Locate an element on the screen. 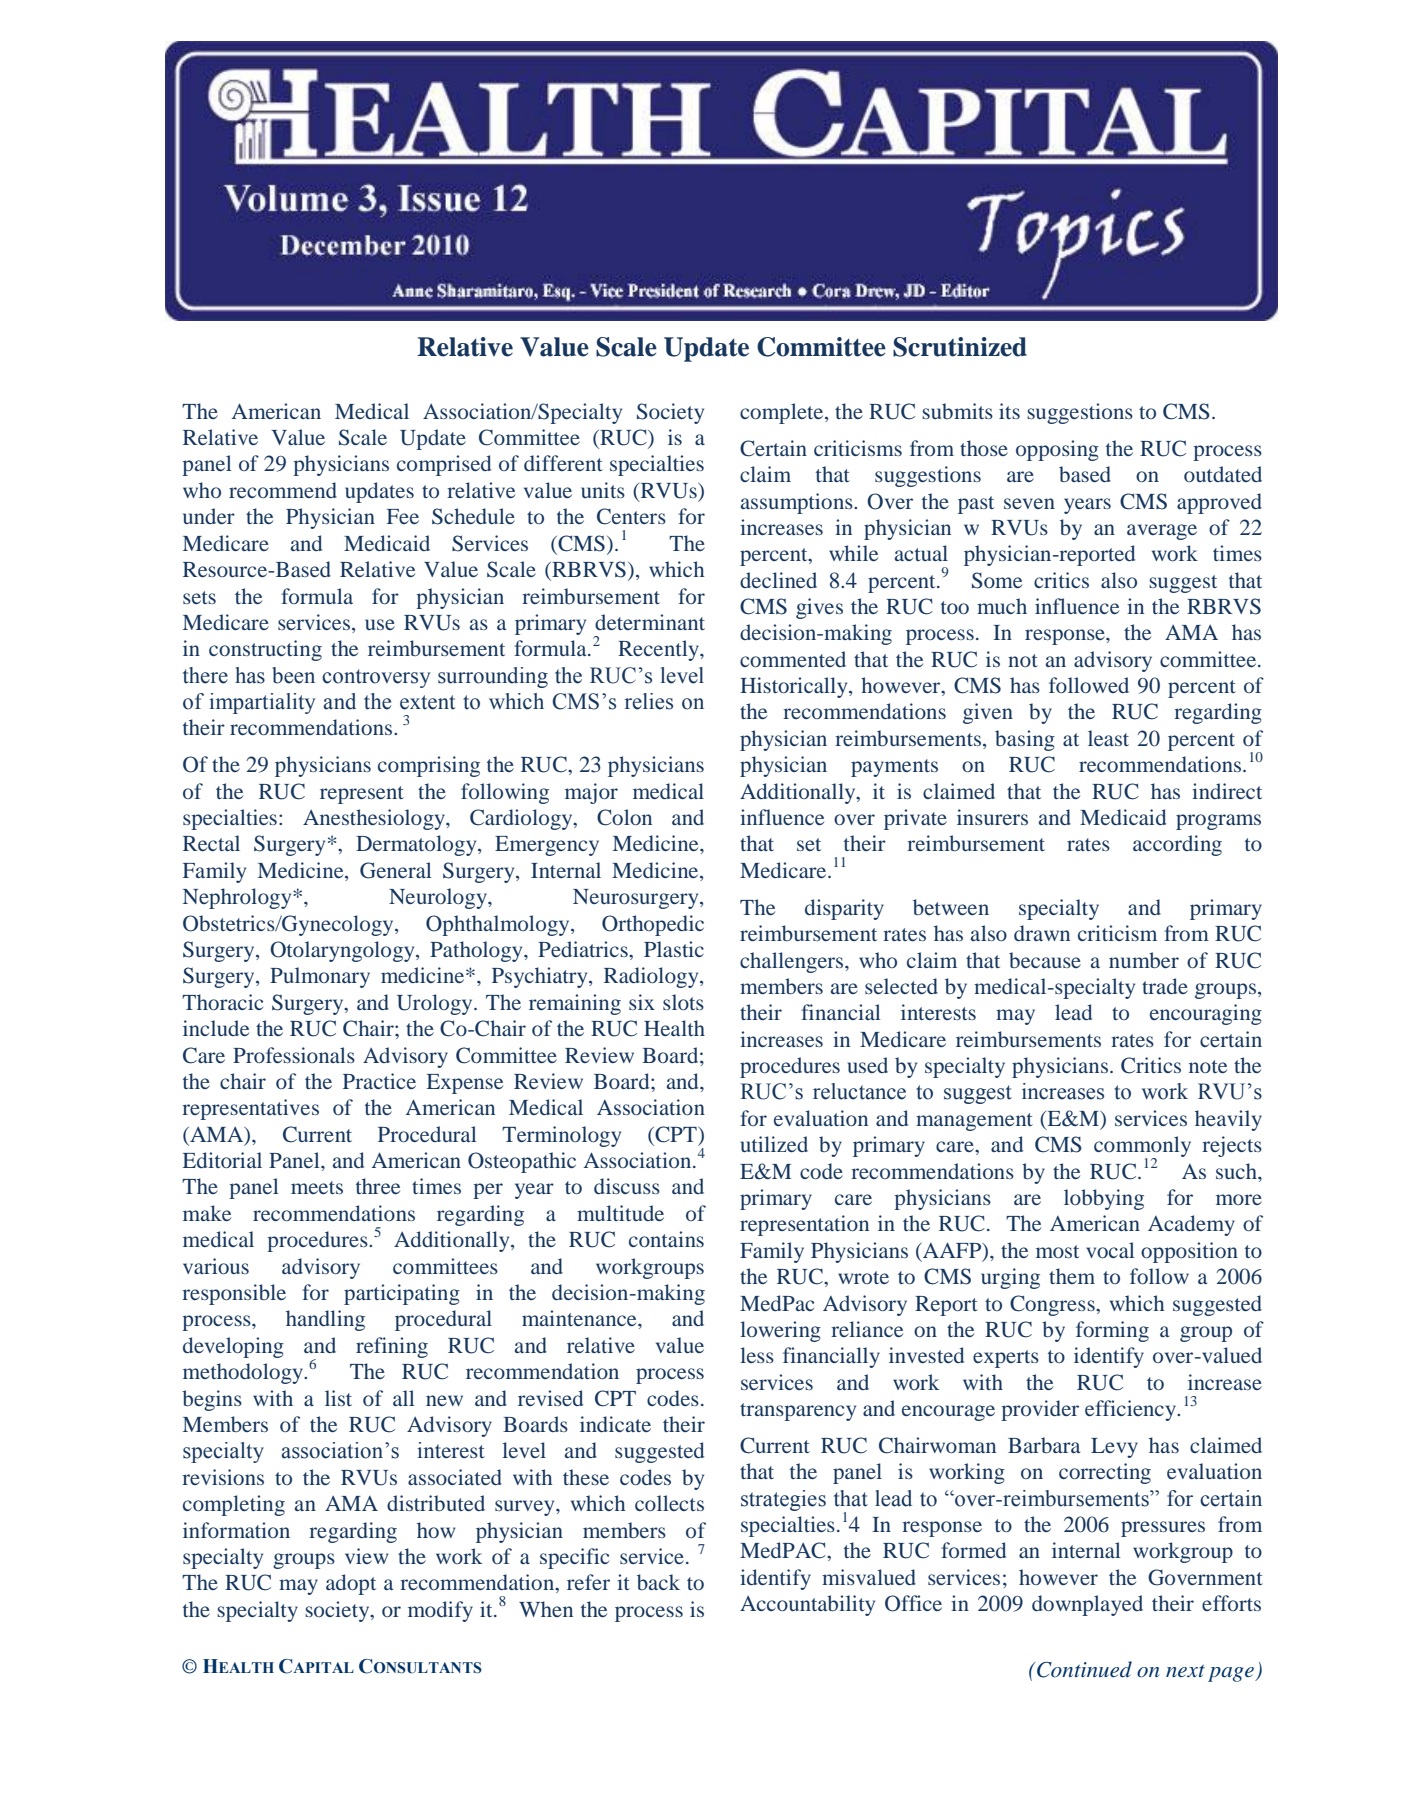 The image size is (1404, 1817). according is located at coordinates (1177, 845).
